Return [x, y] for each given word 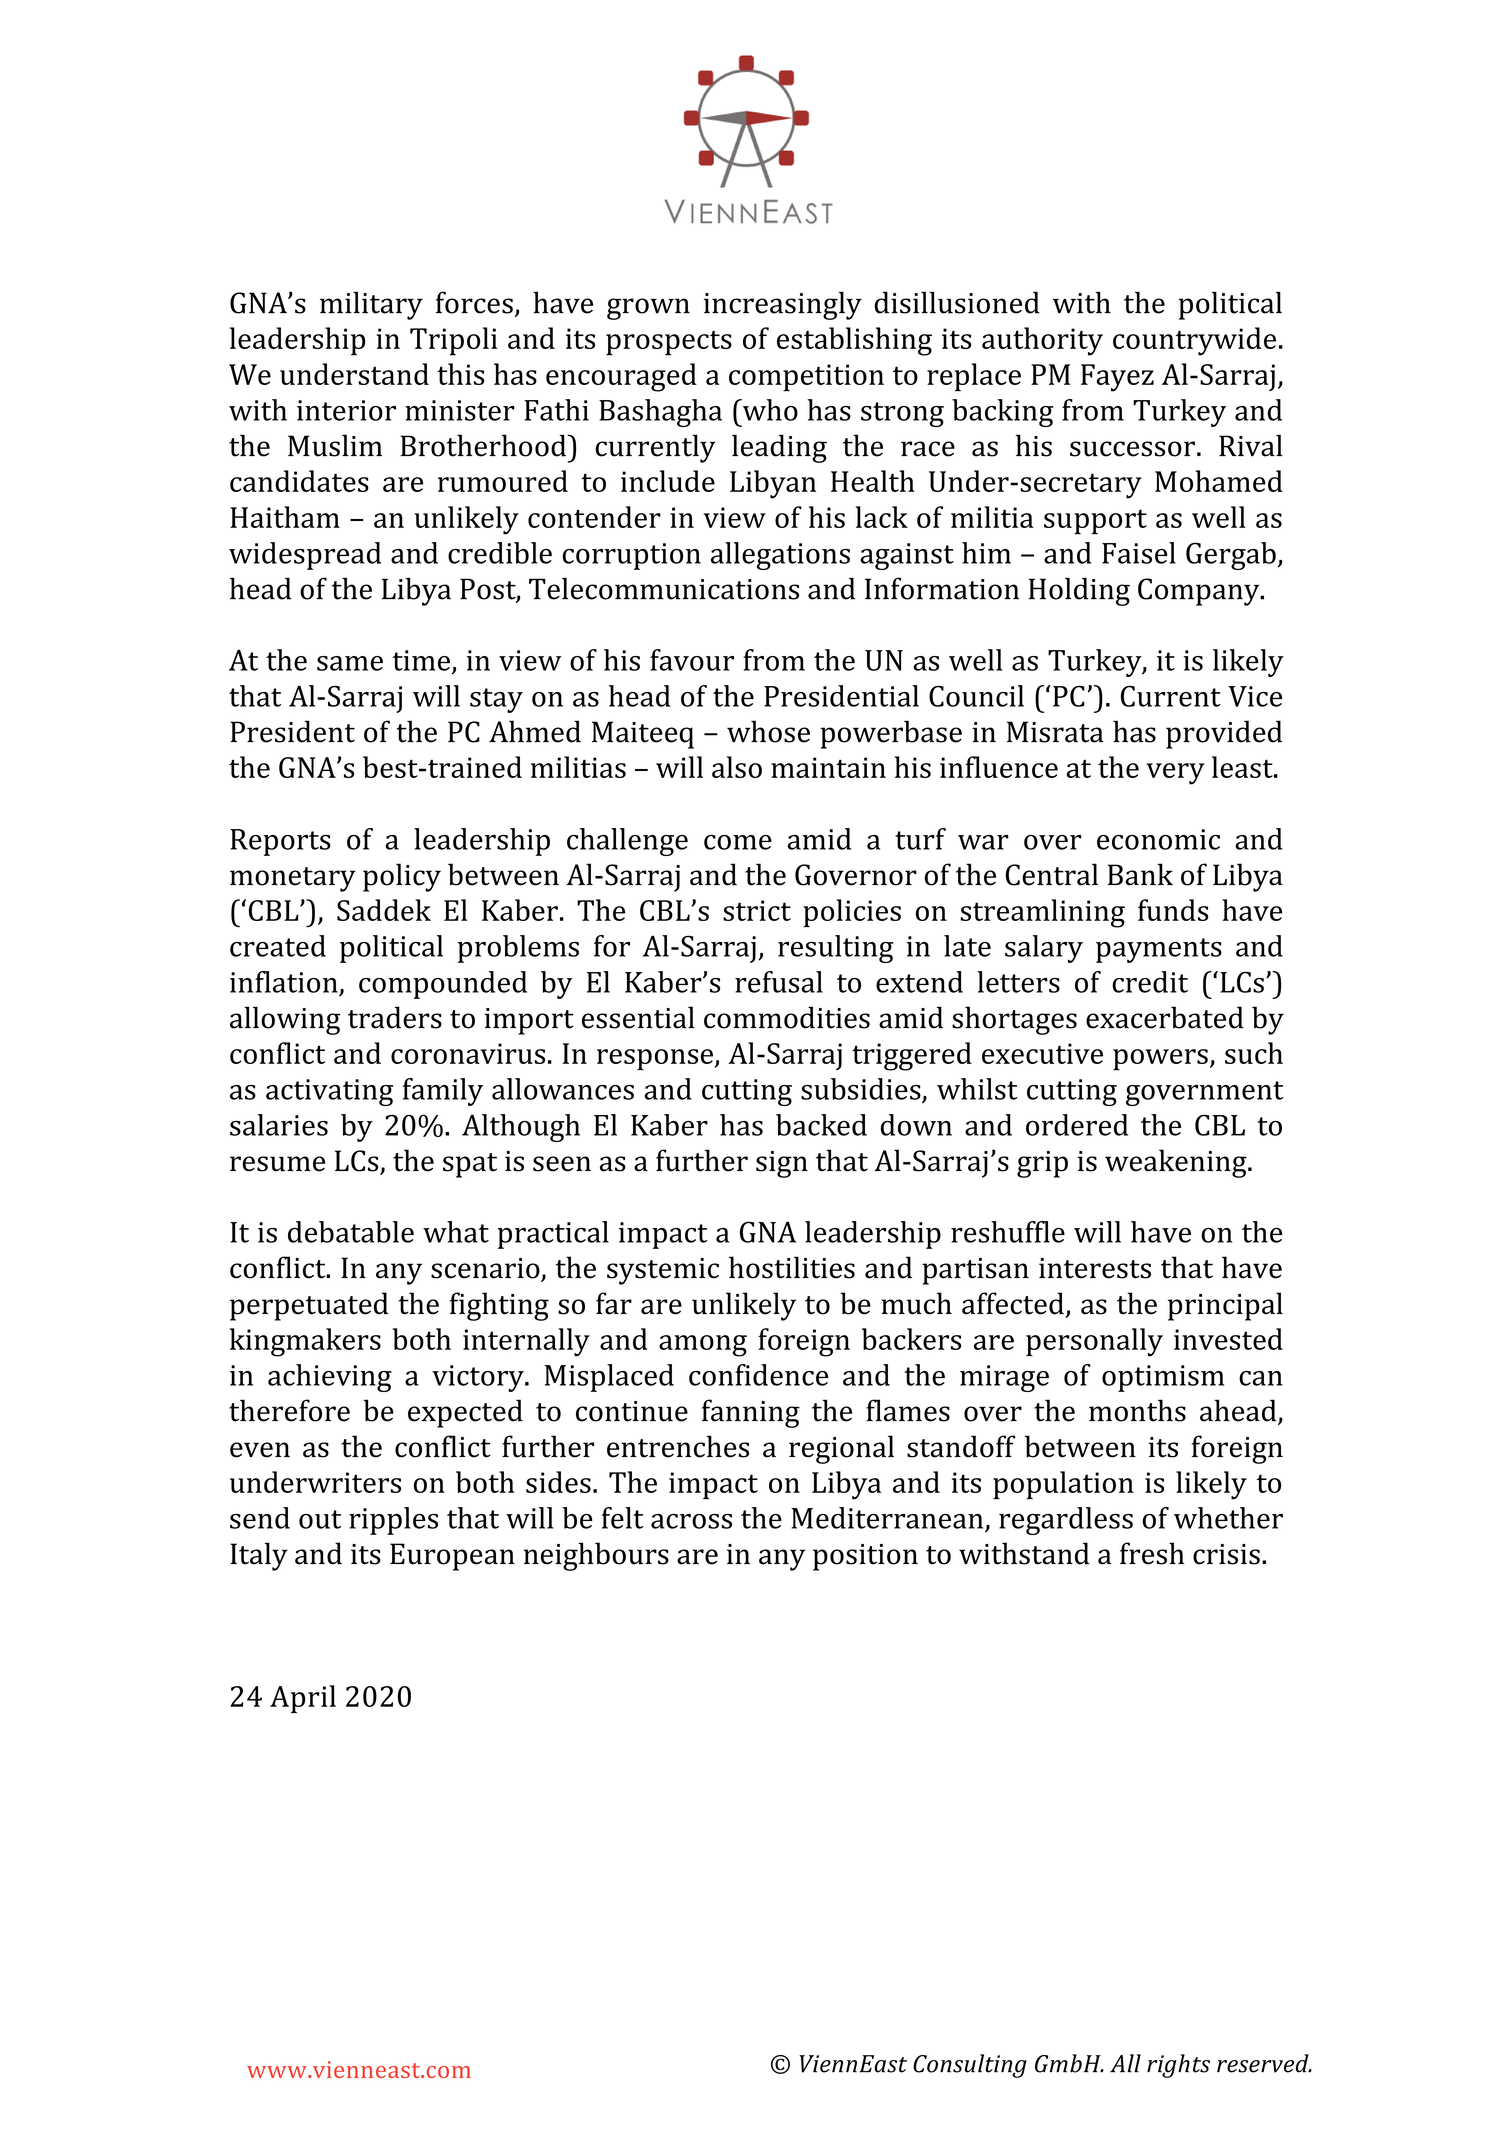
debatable [351, 1232]
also [737, 767]
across [691, 1521]
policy [402, 877]
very [1175, 774]
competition [806, 378]
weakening [1177, 1163]
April [303, 1699]
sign [782, 1164]
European [452, 1557]
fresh [1152, 1553]
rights [1178, 2066]
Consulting [970, 2066]
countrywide [1194, 341]
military [371, 305]
